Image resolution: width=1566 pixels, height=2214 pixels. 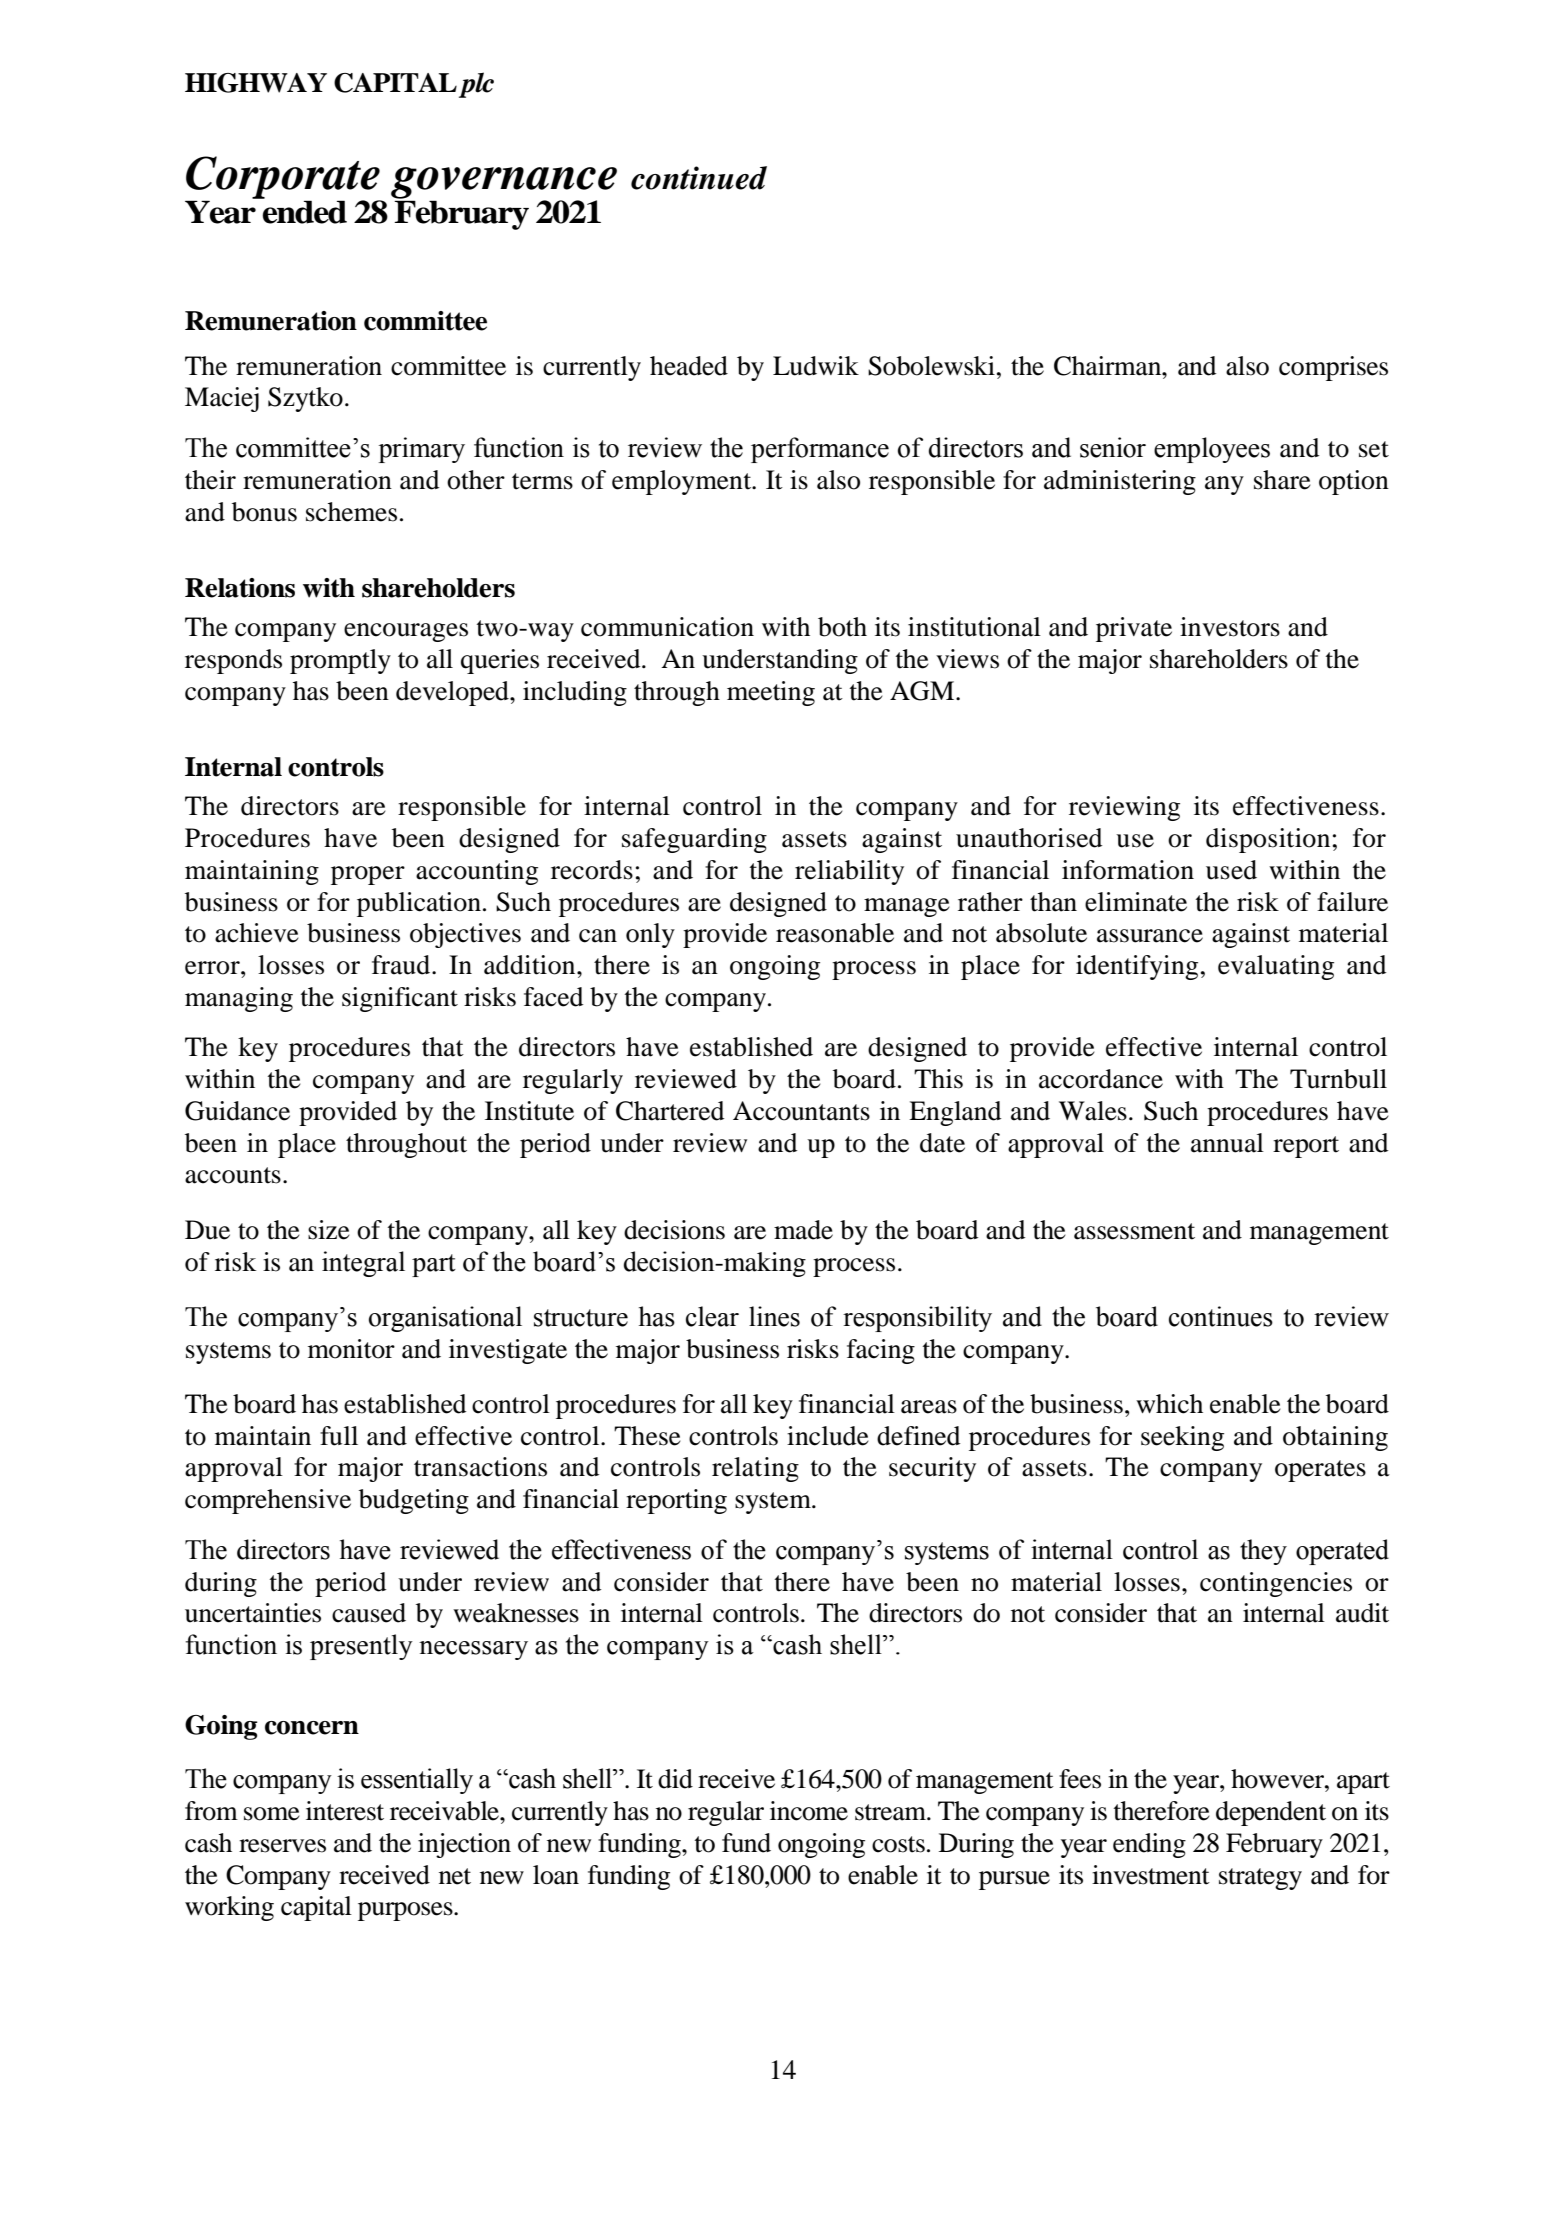 I want to click on disposition, so click(x=1268, y=840).
